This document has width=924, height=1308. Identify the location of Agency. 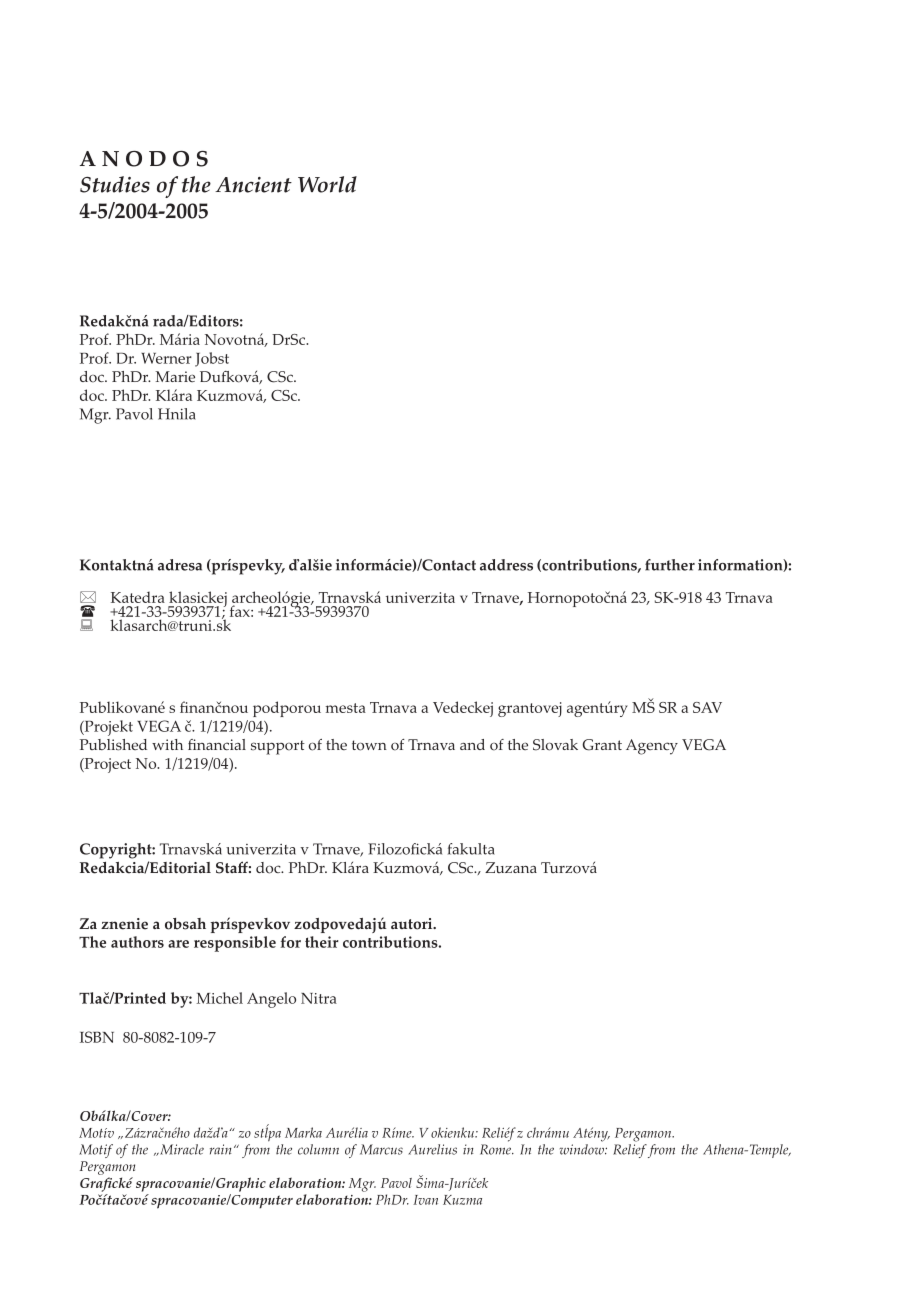
(652, 747).
